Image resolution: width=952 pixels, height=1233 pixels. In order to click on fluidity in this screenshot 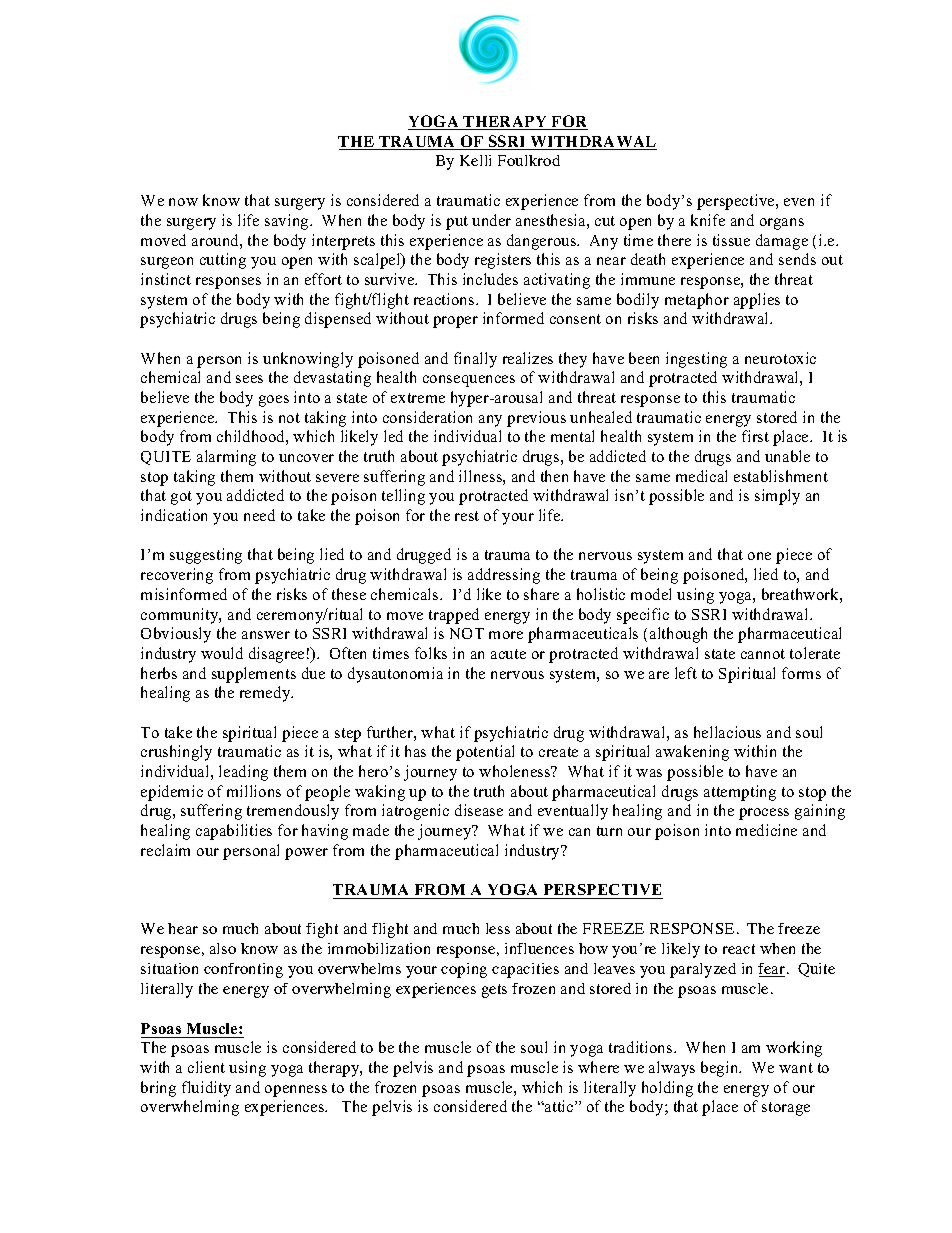, I will do `click(206, 1089)`.
